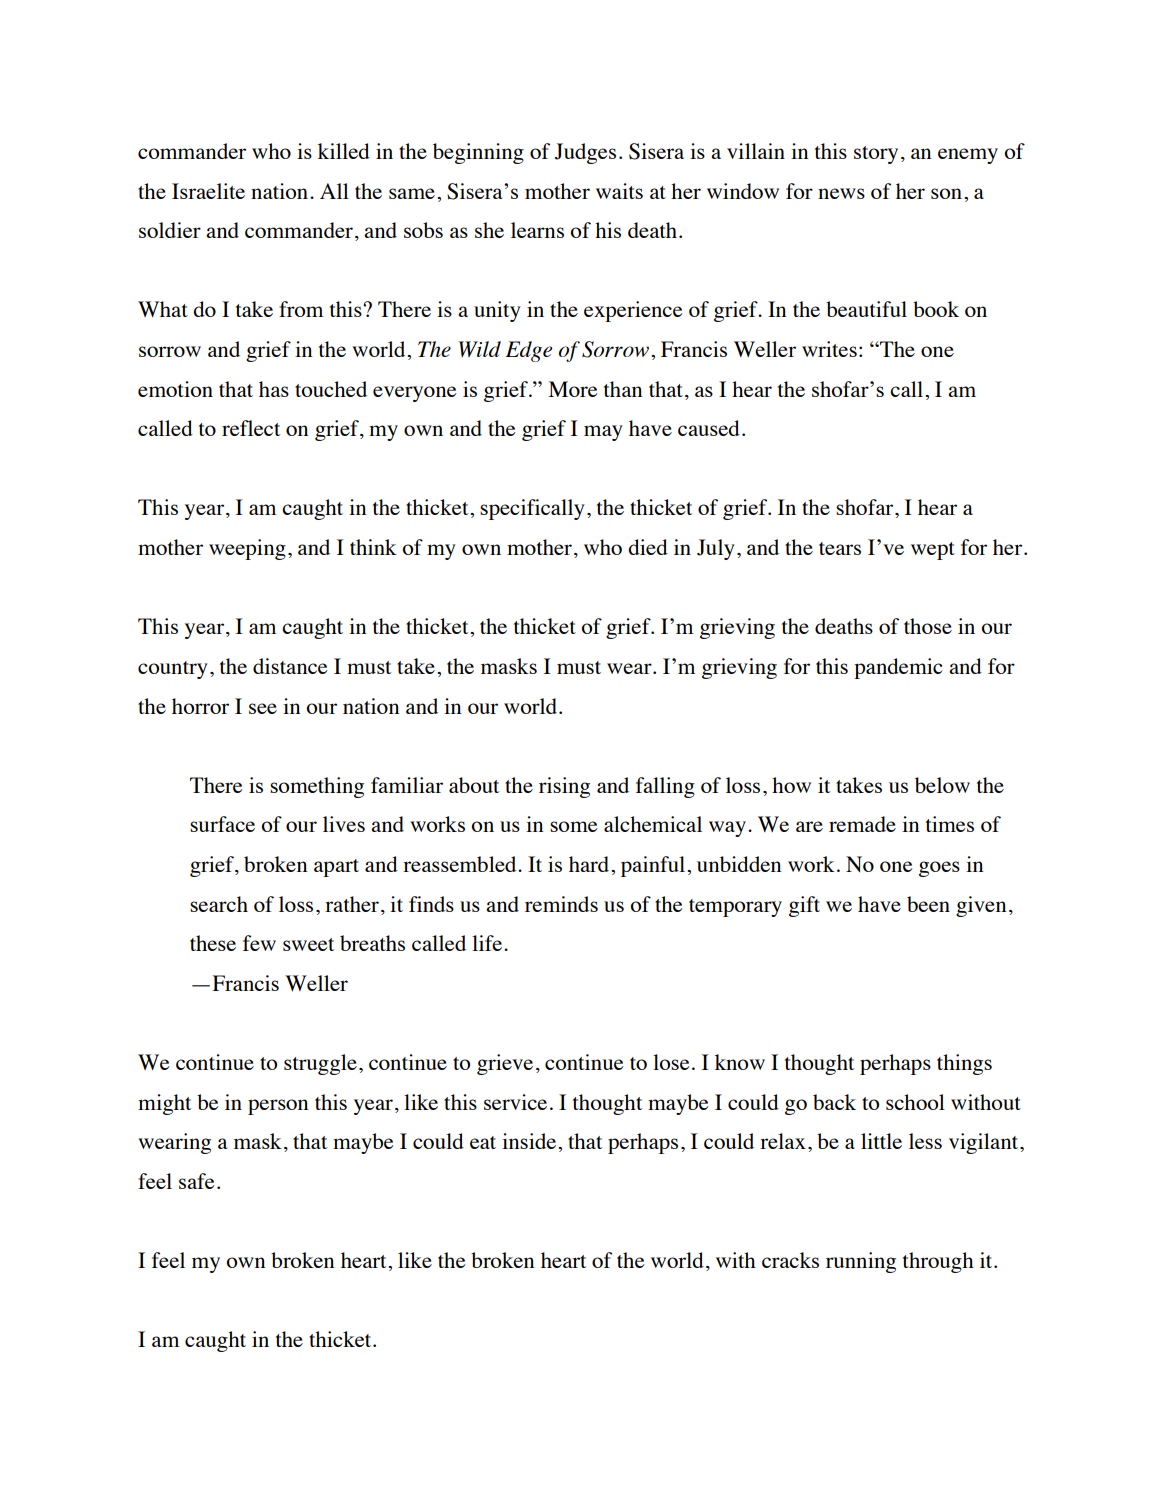 The height and width of the page is (1509, 1166). I want to click on More, so click(573, 389).
